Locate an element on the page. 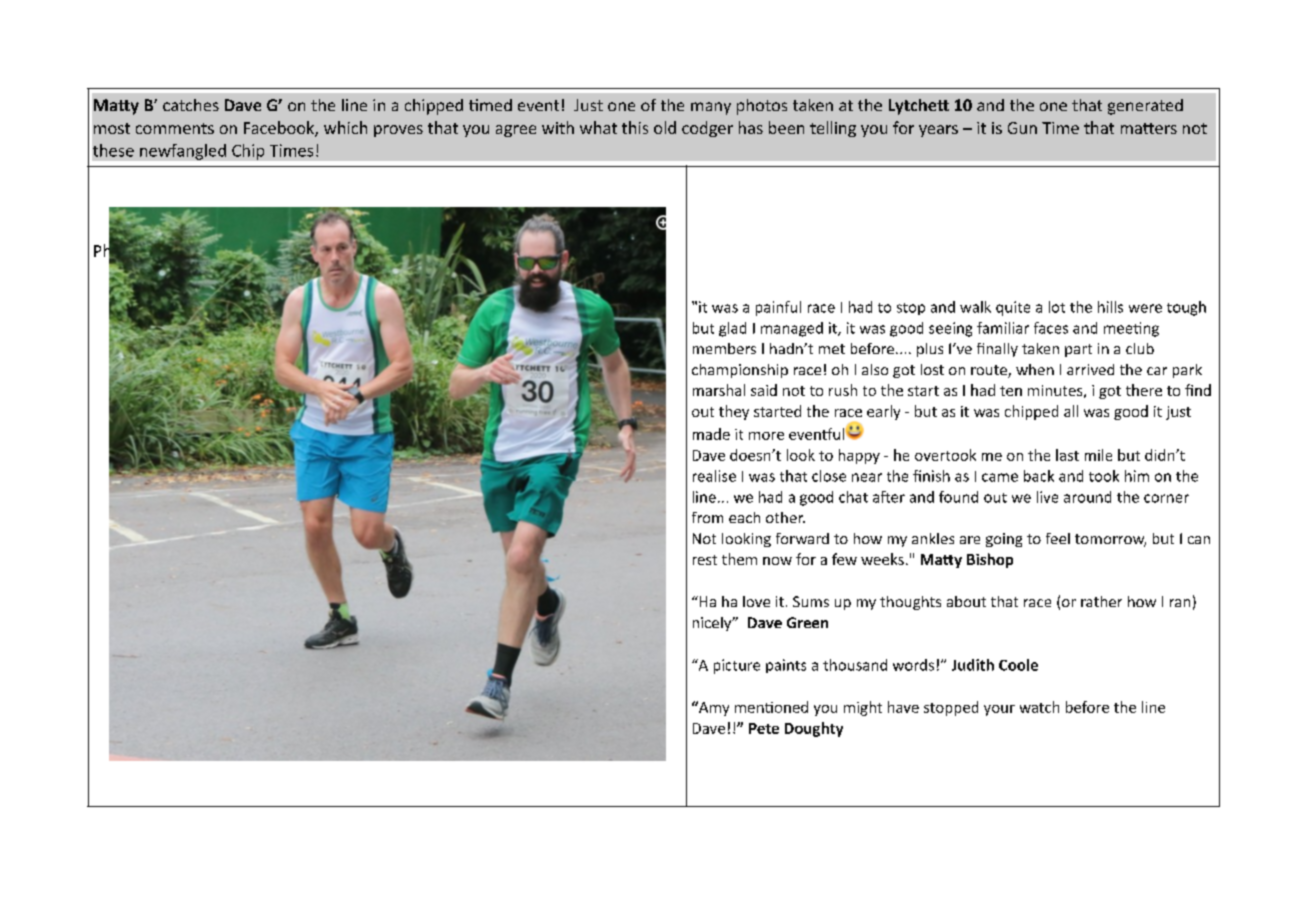 The height and width of the document is (924, 1308). ten is located at coordinates (1011, 391).
